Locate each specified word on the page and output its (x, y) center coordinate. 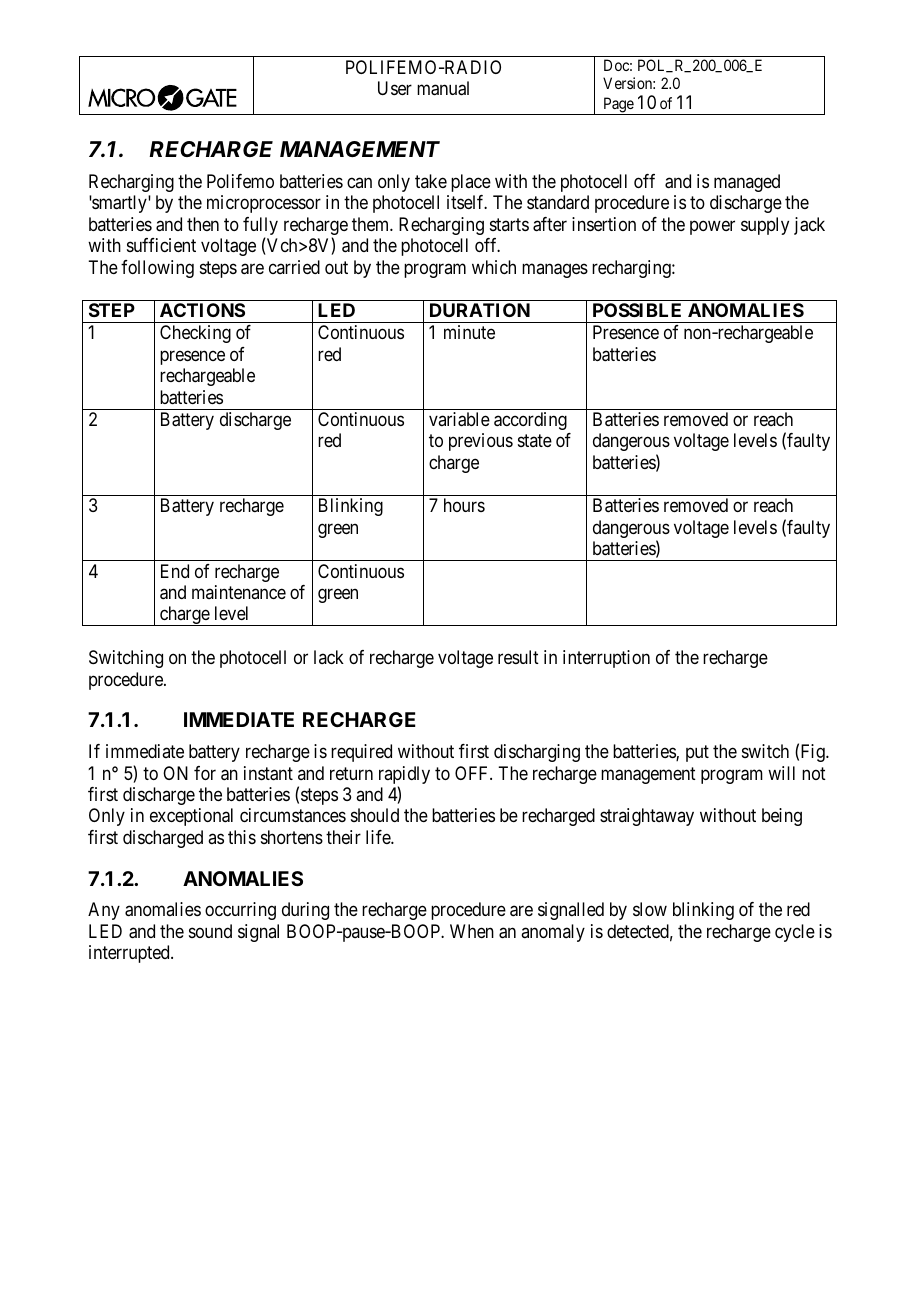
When (472, 931)
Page (618, 106)
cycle (795, 933)
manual (443, 88)
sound (210, 931)
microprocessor (264, 204)
